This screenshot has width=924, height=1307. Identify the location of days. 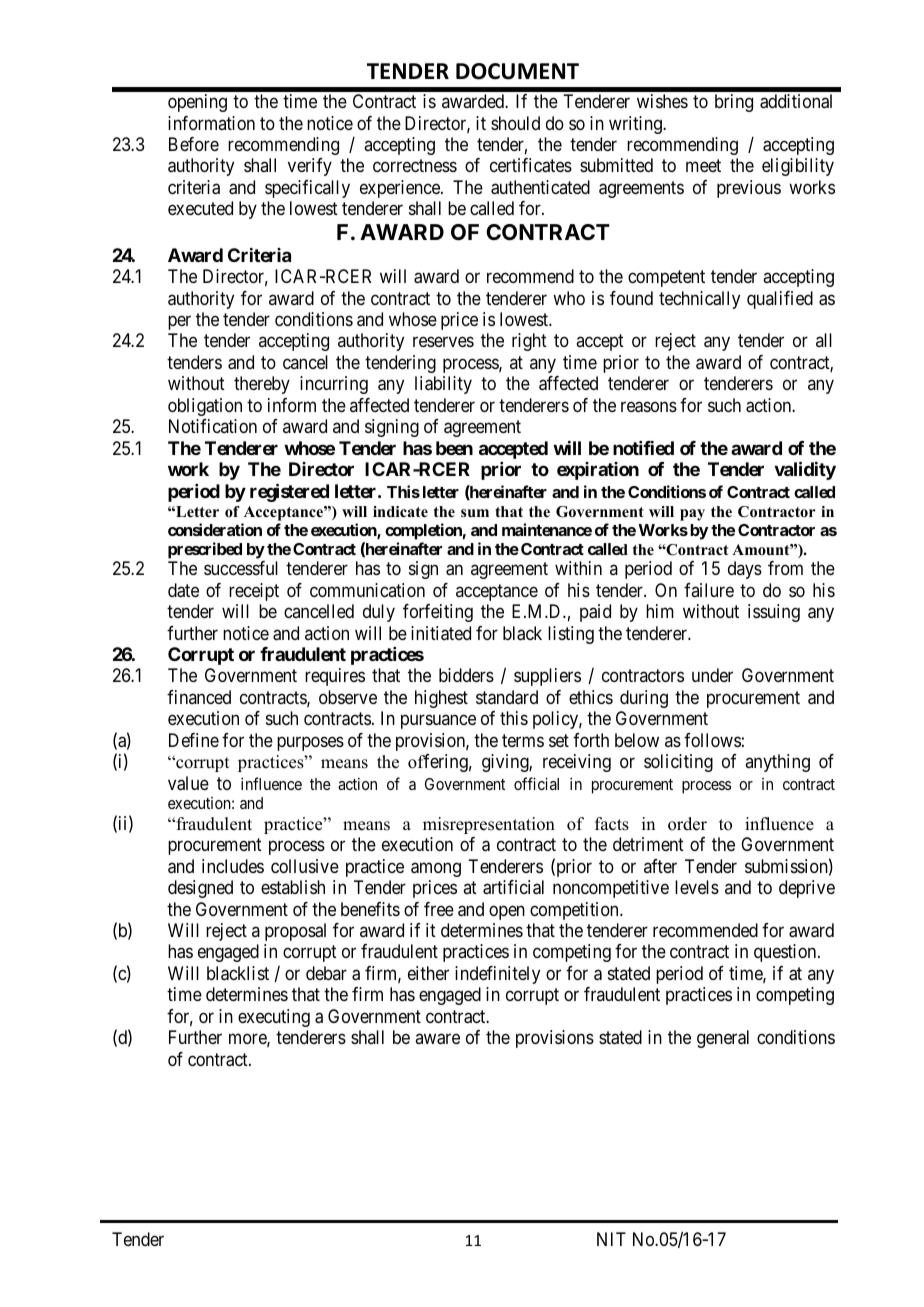
(745, 570).
